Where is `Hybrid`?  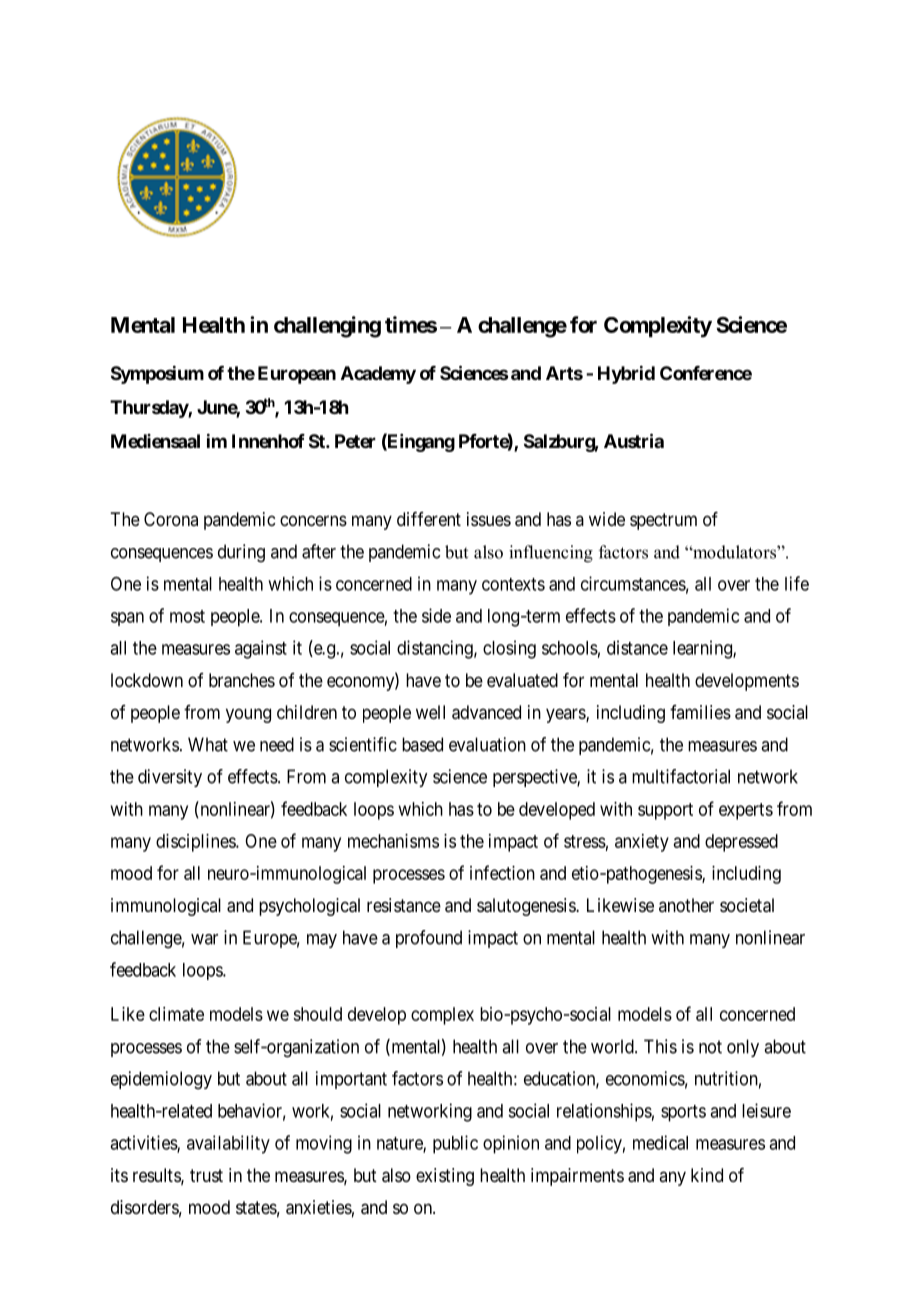 Hybrid is located at coordinates (626, 374).
